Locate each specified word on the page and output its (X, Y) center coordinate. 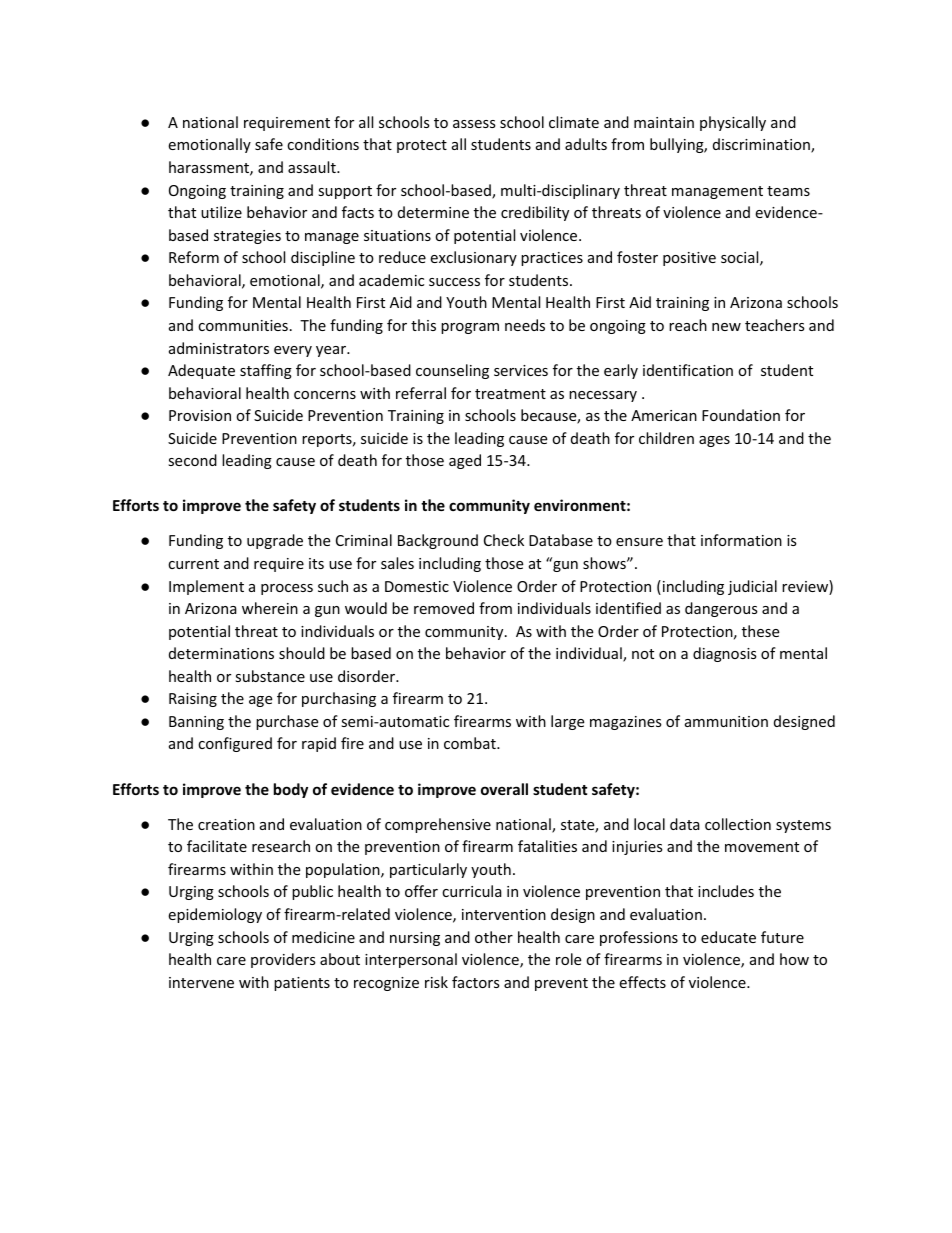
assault (313, 167)
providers (283, 960)
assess (474, 124)
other (494, 937)
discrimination (762, 145)
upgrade (275, 541)
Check (504, 540)
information (741, 540)
